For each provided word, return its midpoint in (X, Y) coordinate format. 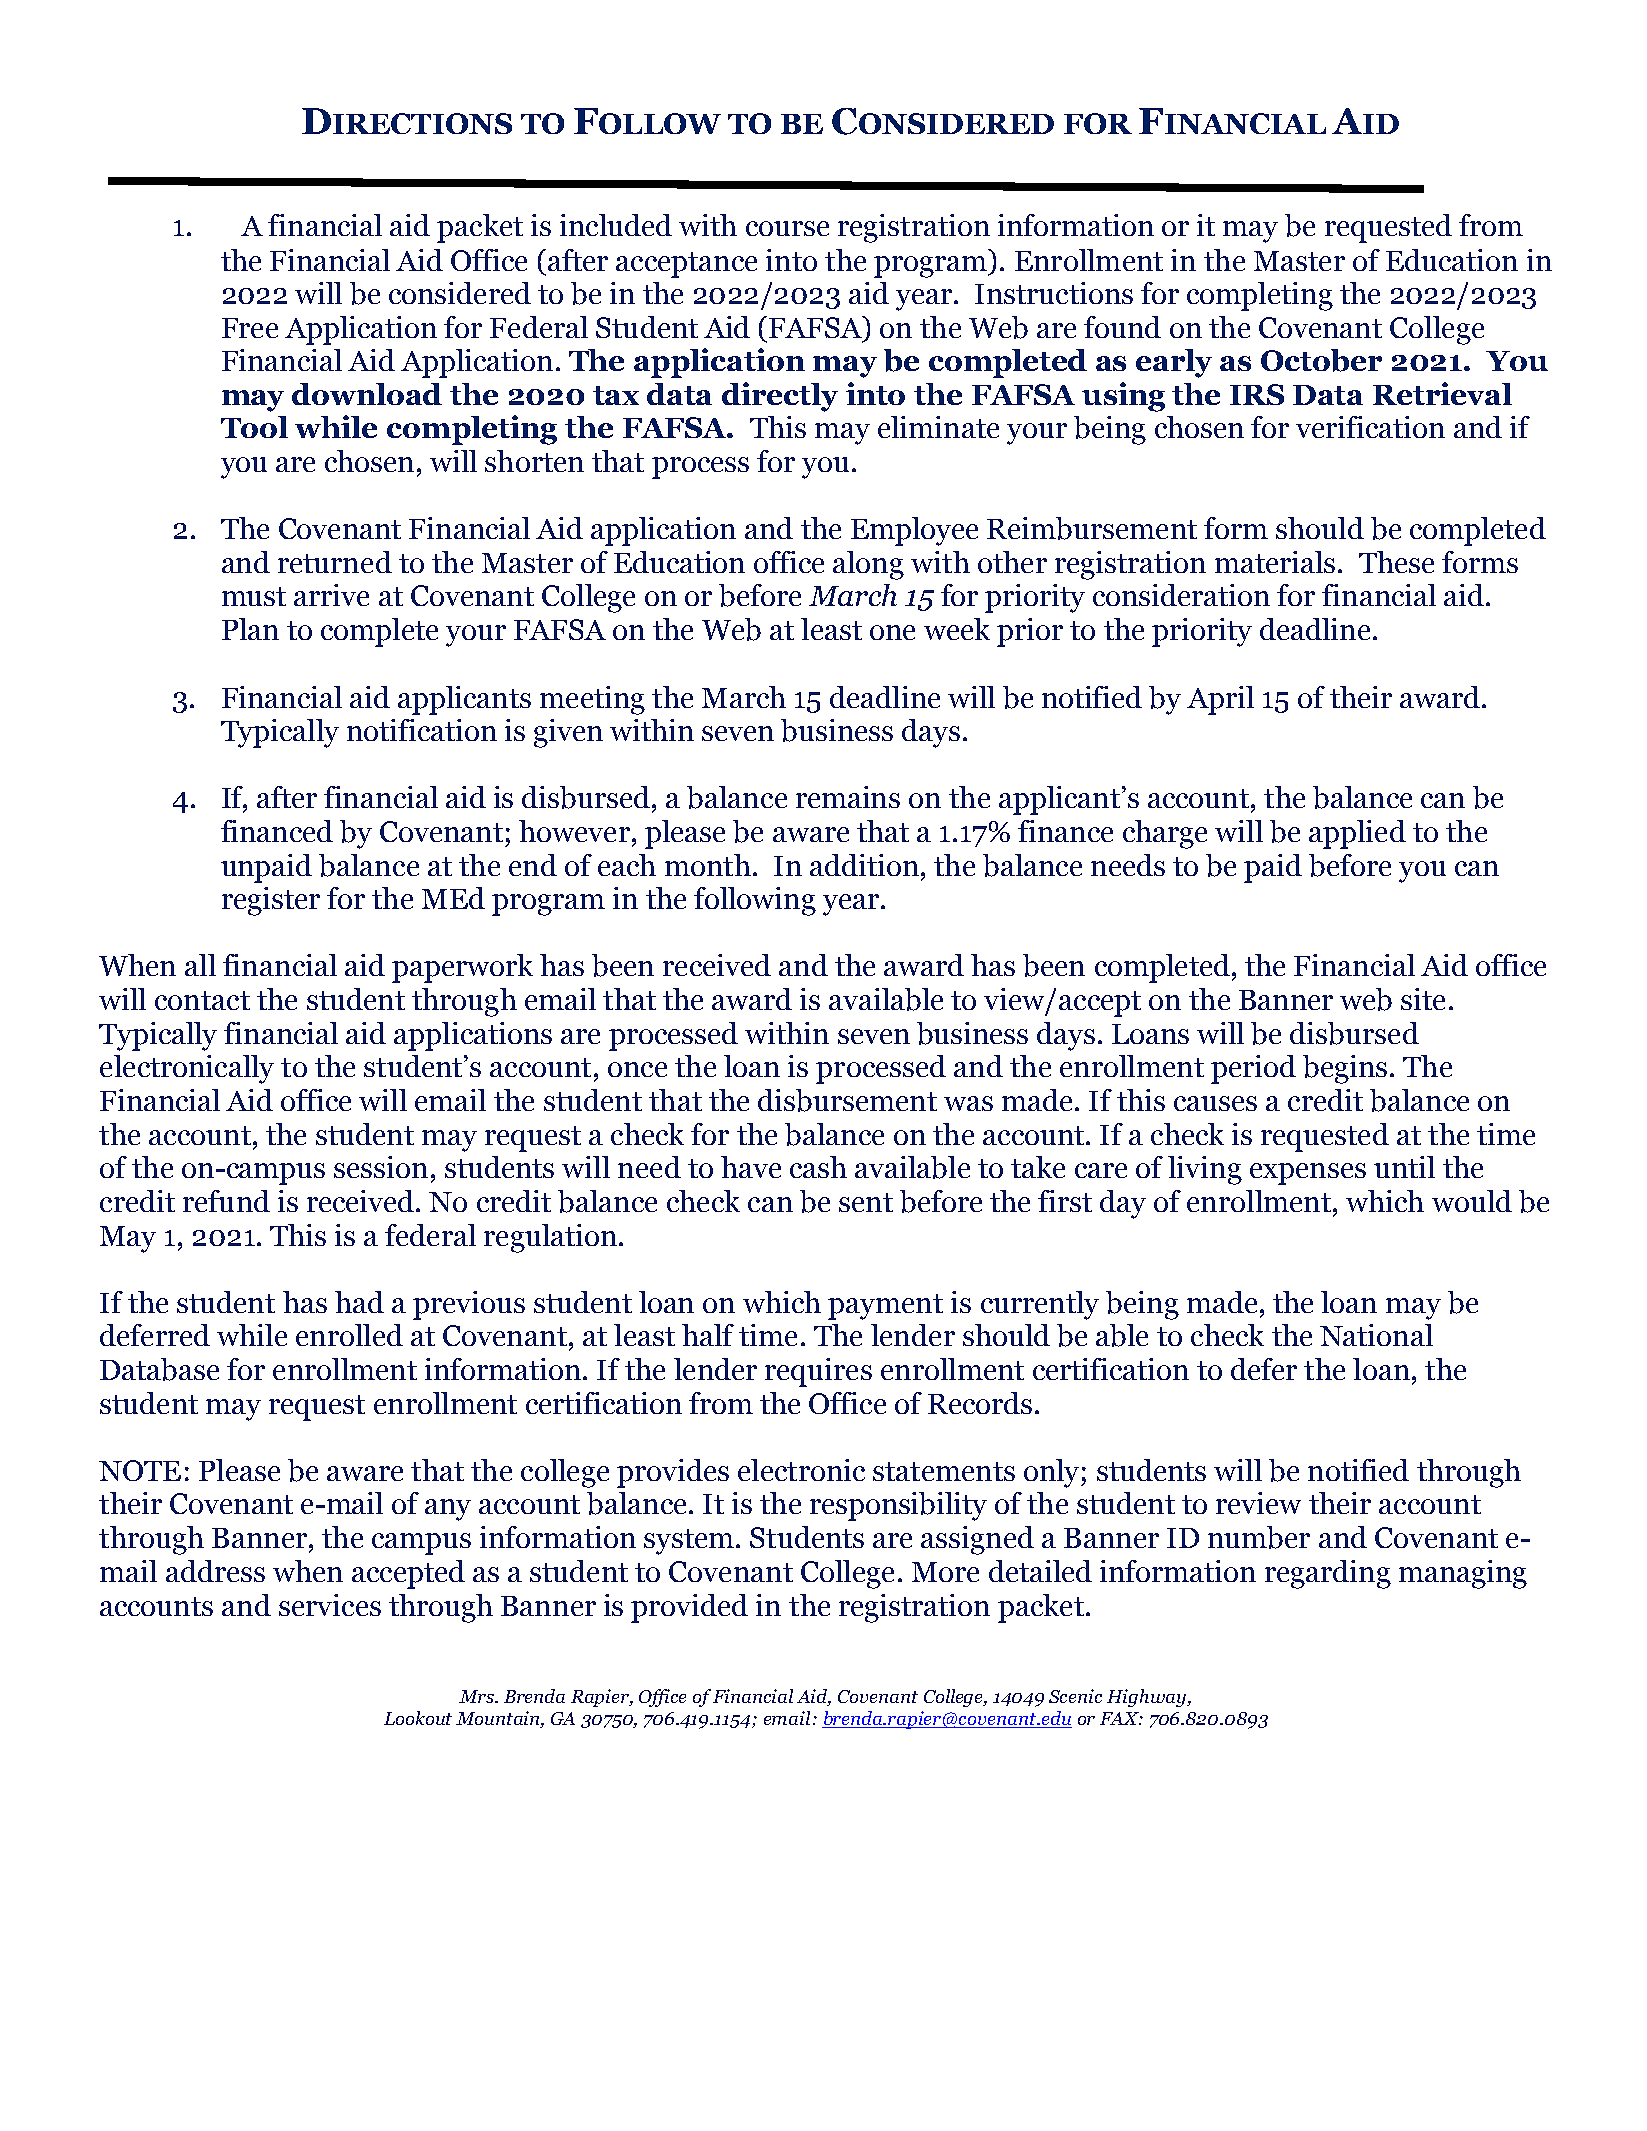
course (787, 228)
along (868, 565)
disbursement (847, 1100)
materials (1275, 562)
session (381, 1167)
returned (335, 562)
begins (1345, 1069)
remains (848, 797)
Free (250, 328)
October (1321, 360)
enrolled (349, 1335)
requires (818, 1372)
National (1376, 1335)
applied (1357, 834)
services (330, 1605)
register (271, 901)
